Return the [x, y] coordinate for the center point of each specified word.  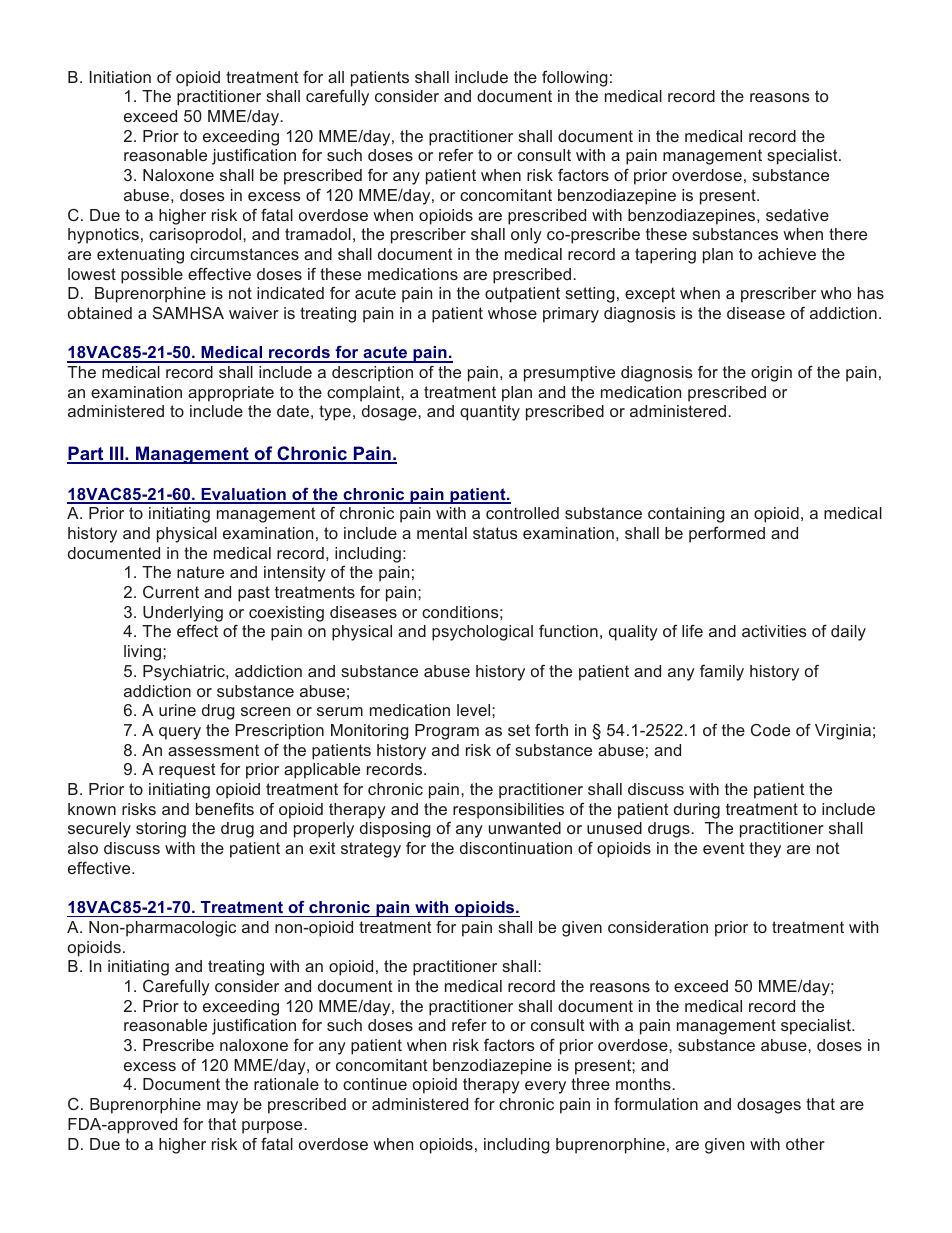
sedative [797, 215]
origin [771, 374]
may [222, 1107]
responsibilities [508, 811]
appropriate [231, 394]
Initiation [120, 77]
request [187, 771]
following [575, 79]
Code [770, 730]
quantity [490, 413]
